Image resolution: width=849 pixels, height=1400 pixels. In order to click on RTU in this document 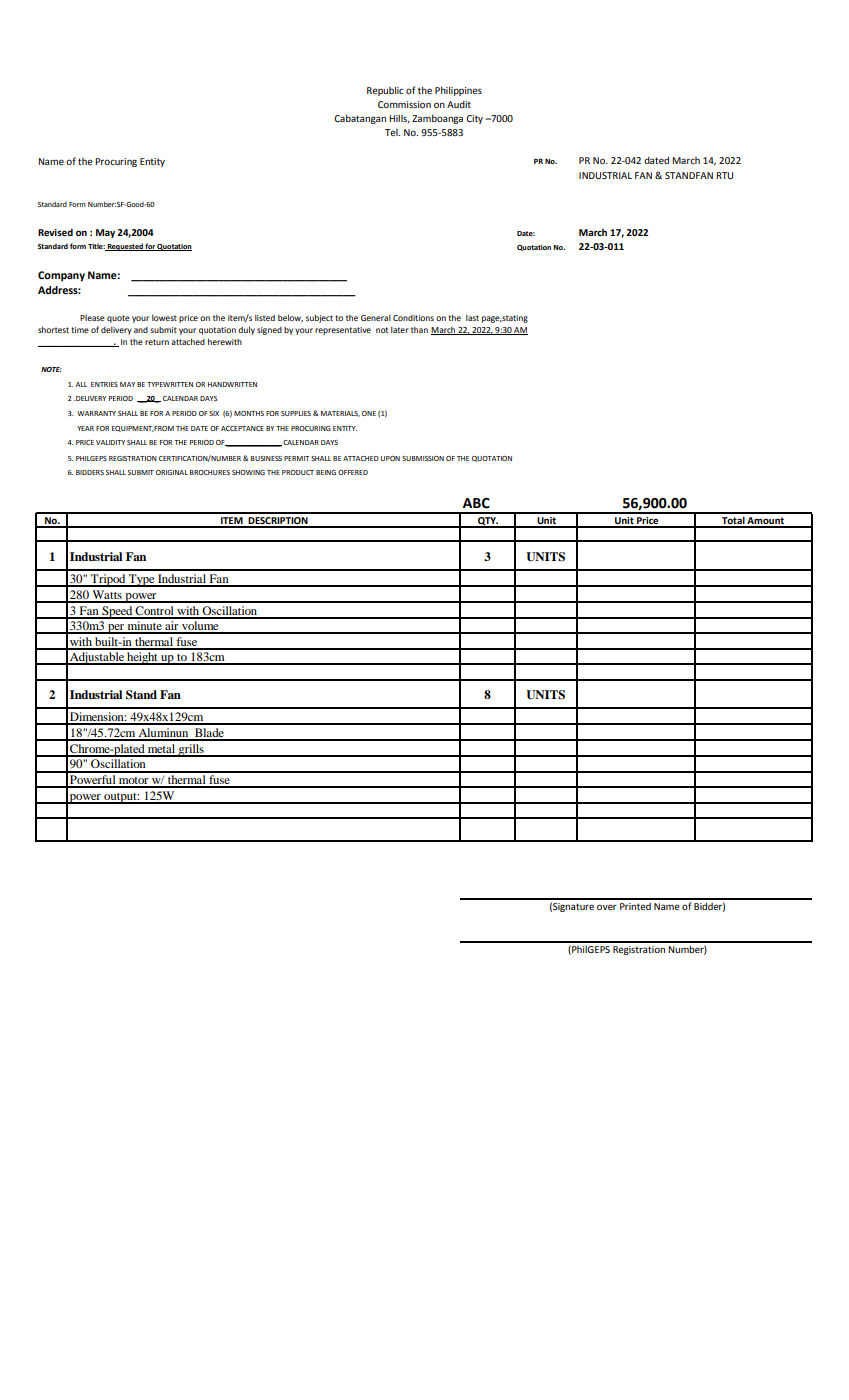, I will do `click(724, 175)`.
